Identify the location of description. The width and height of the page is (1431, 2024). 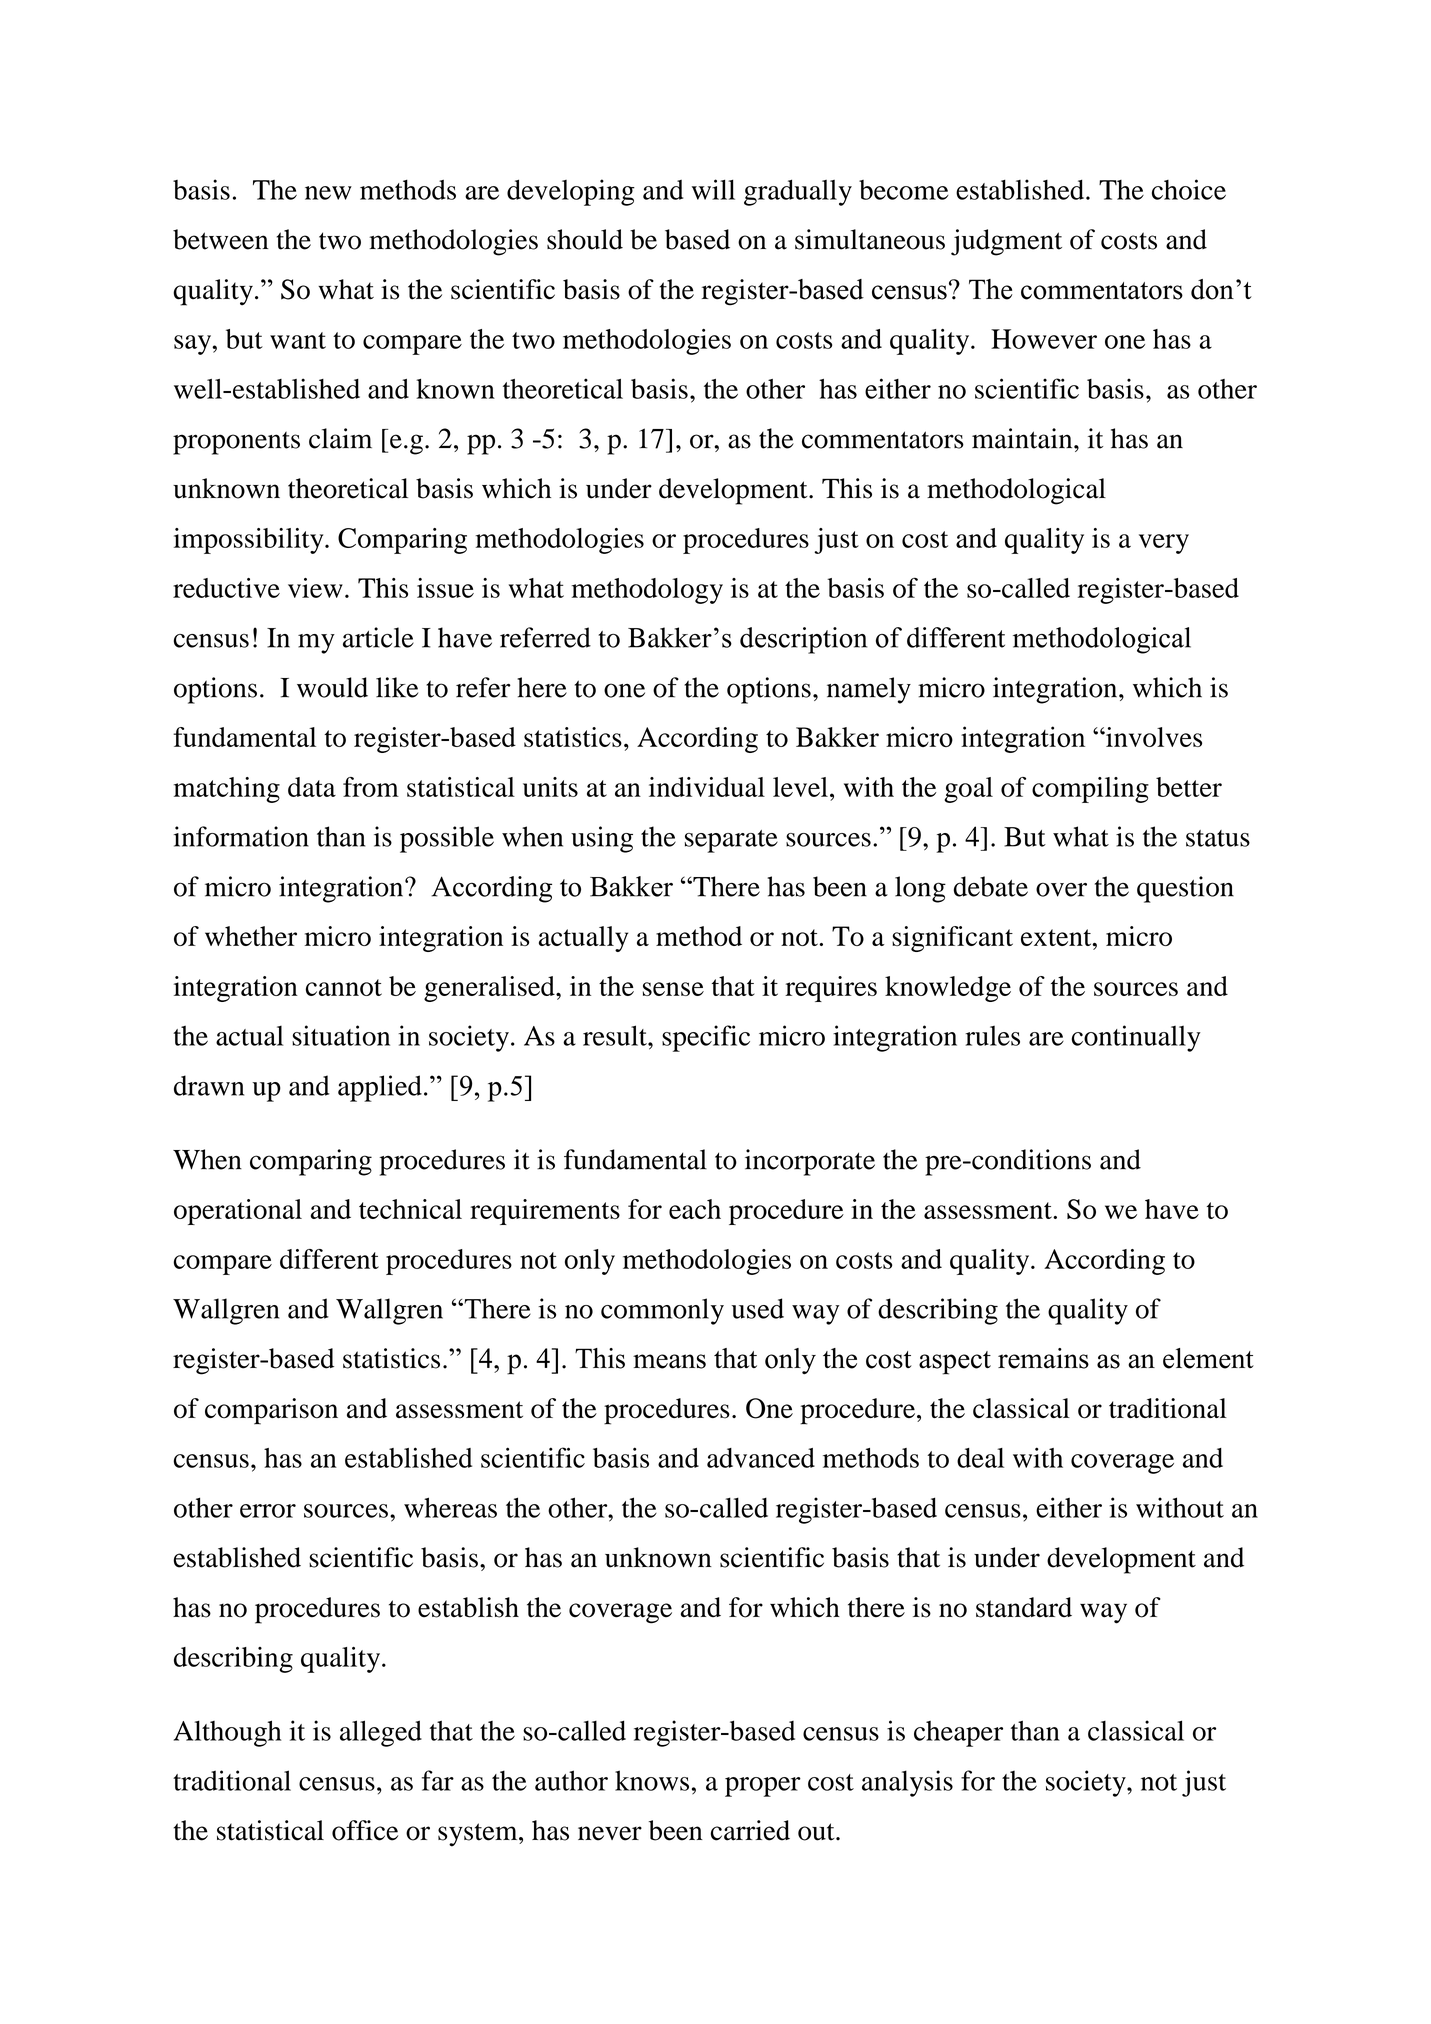
(803, 640).
